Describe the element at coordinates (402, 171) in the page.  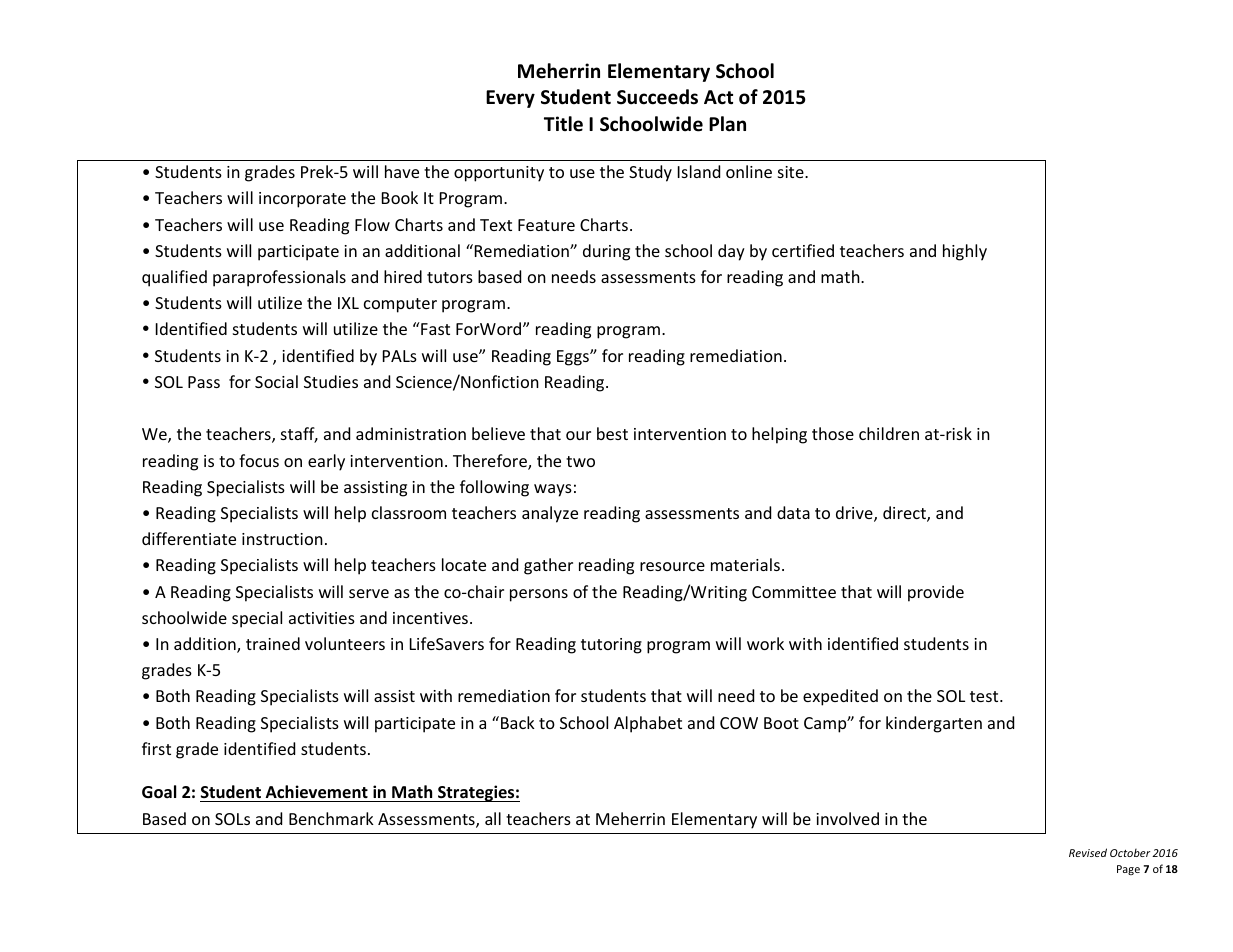
I see `have` at that location.
